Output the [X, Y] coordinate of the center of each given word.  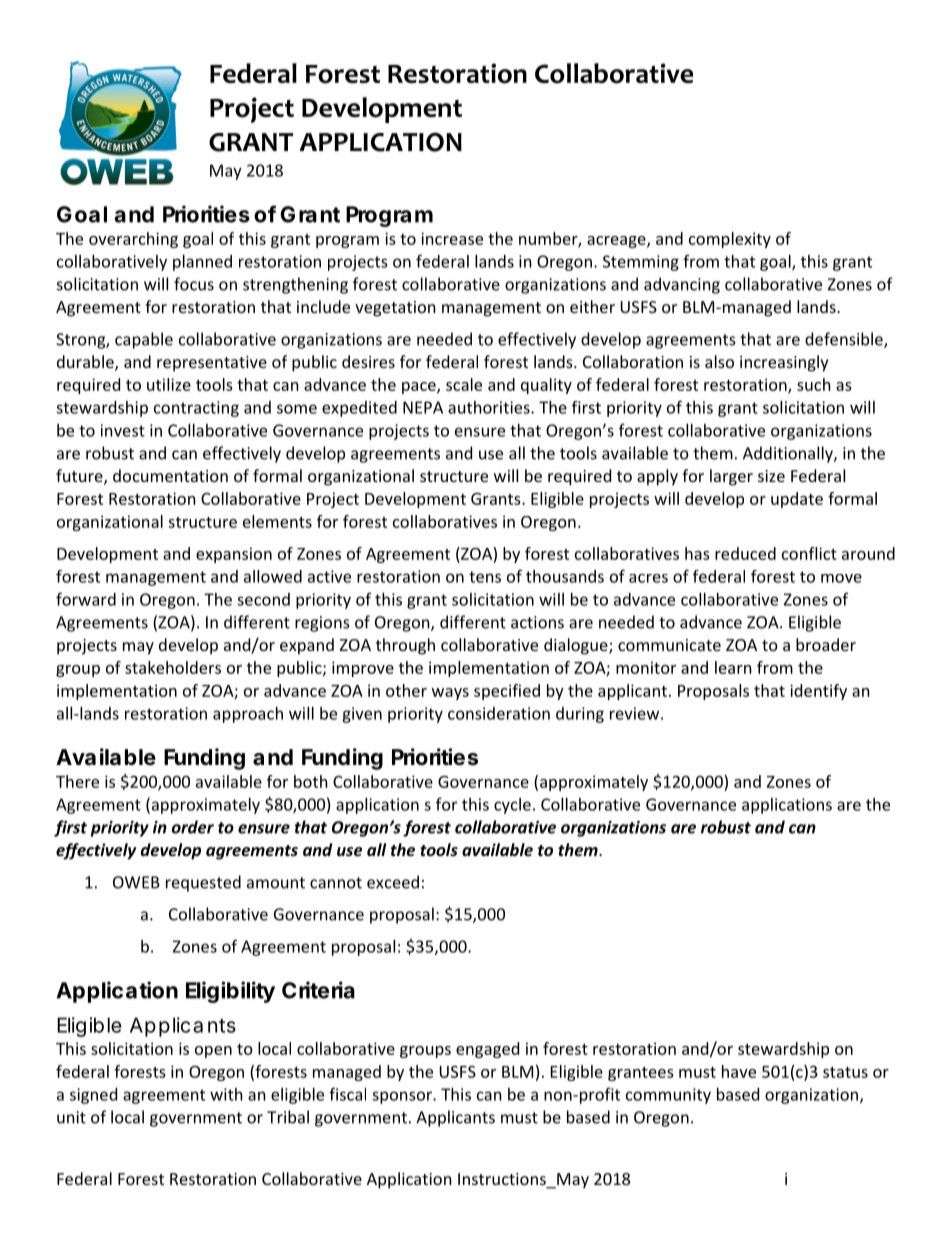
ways [450, 694]
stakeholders [173, 667]
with [226, 1094]
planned [202, 263]
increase [452, 238]
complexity [730, 240]
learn [733, 667]
